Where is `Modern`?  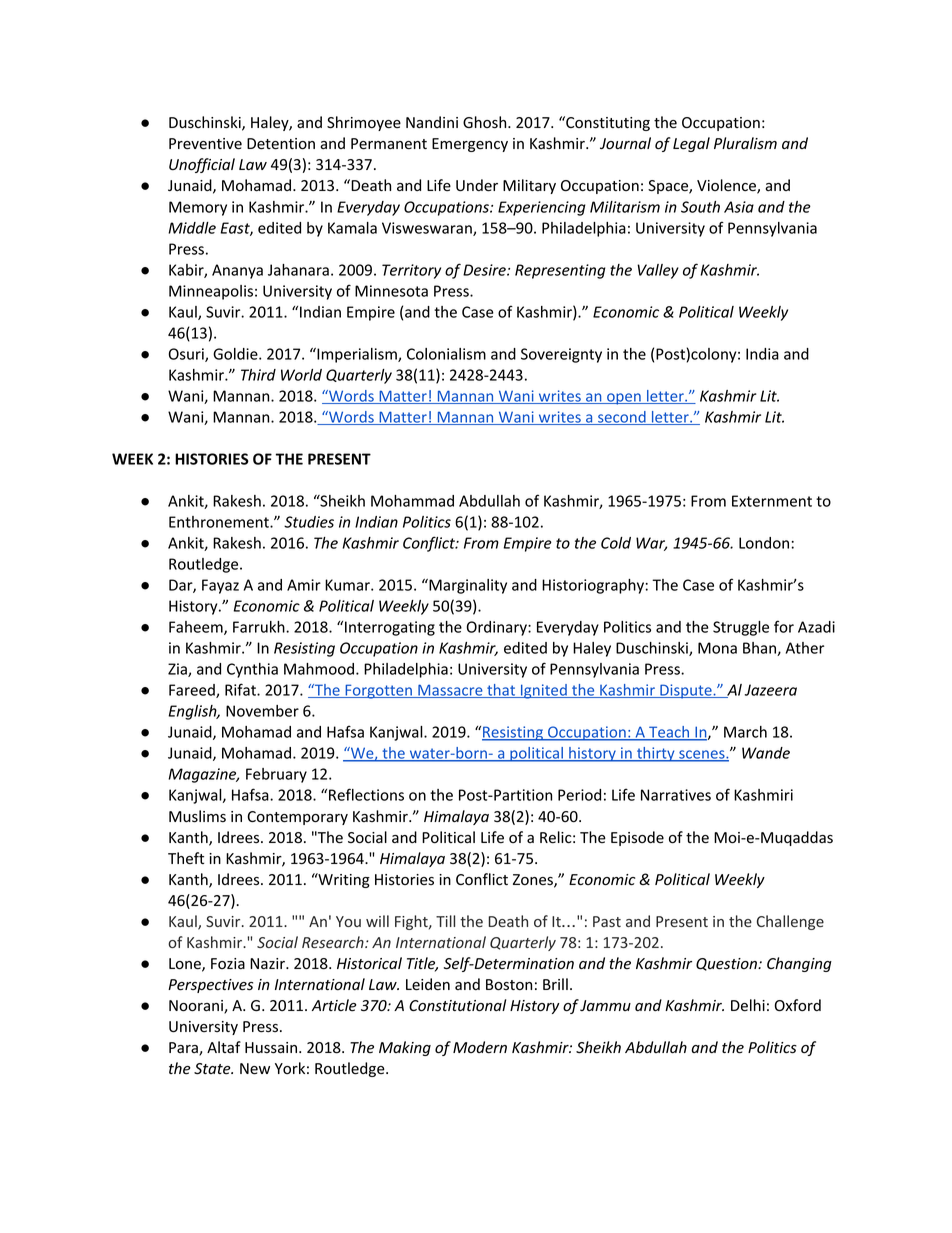
Modern is located at coordinates (480, 1047).
